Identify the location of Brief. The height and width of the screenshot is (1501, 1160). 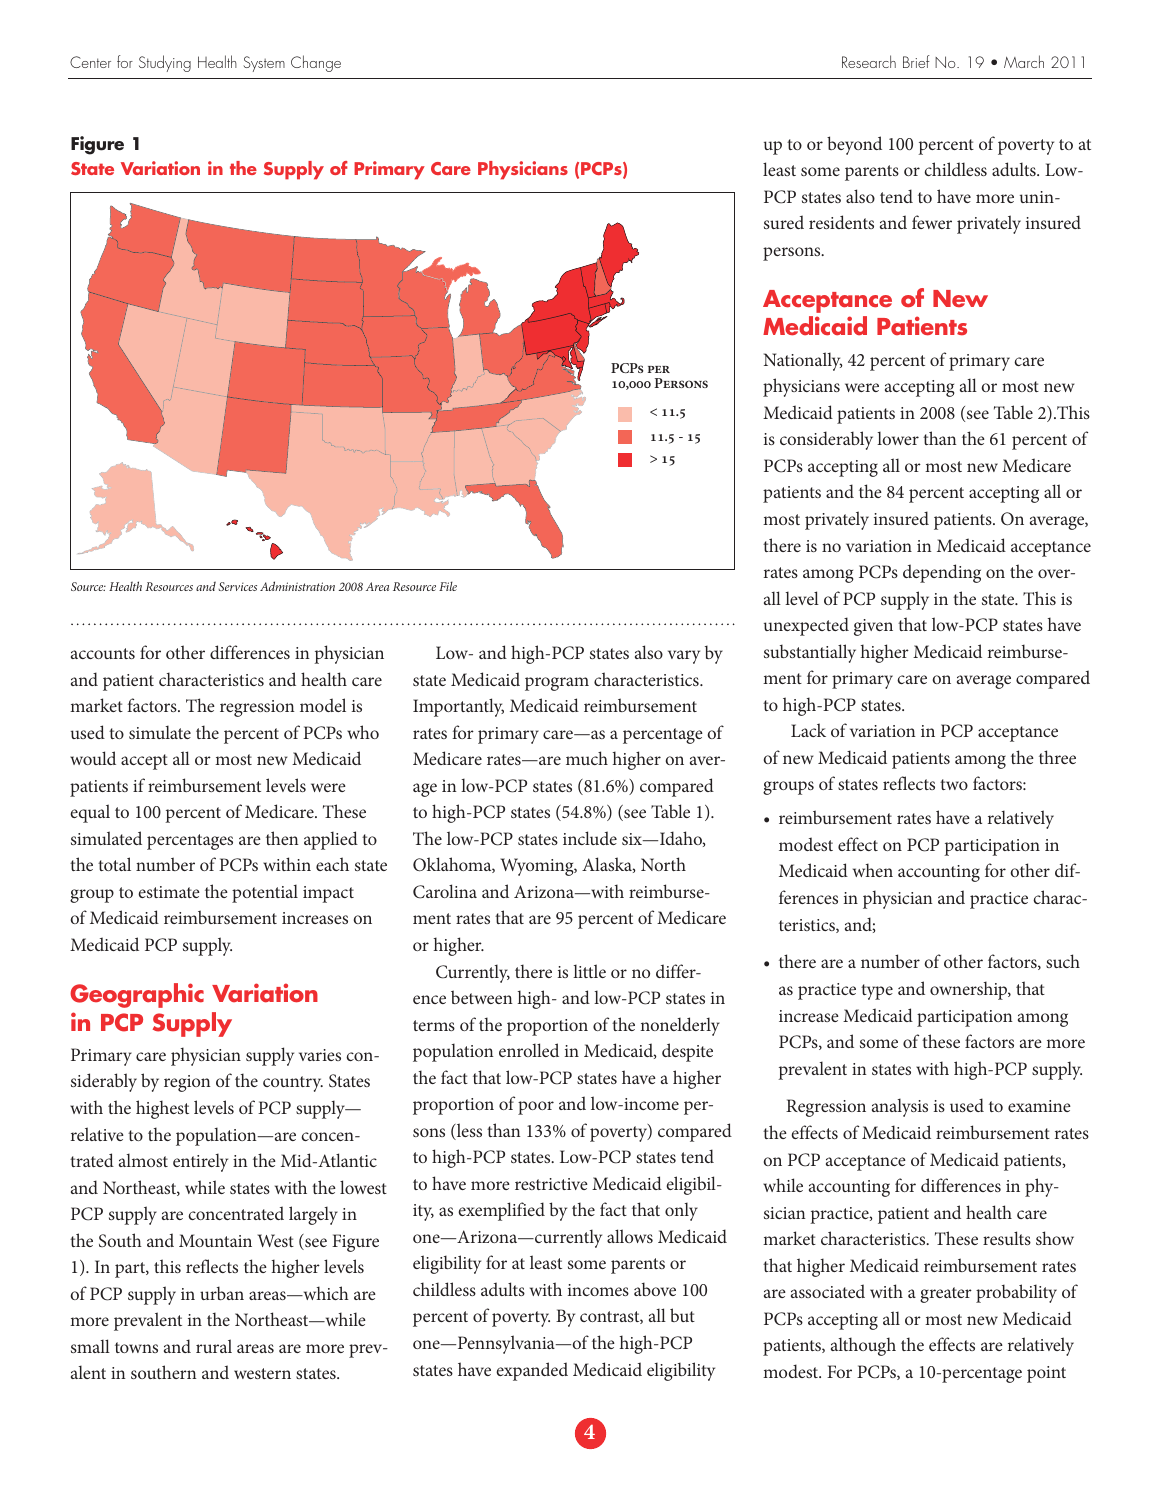
(916, 61).
